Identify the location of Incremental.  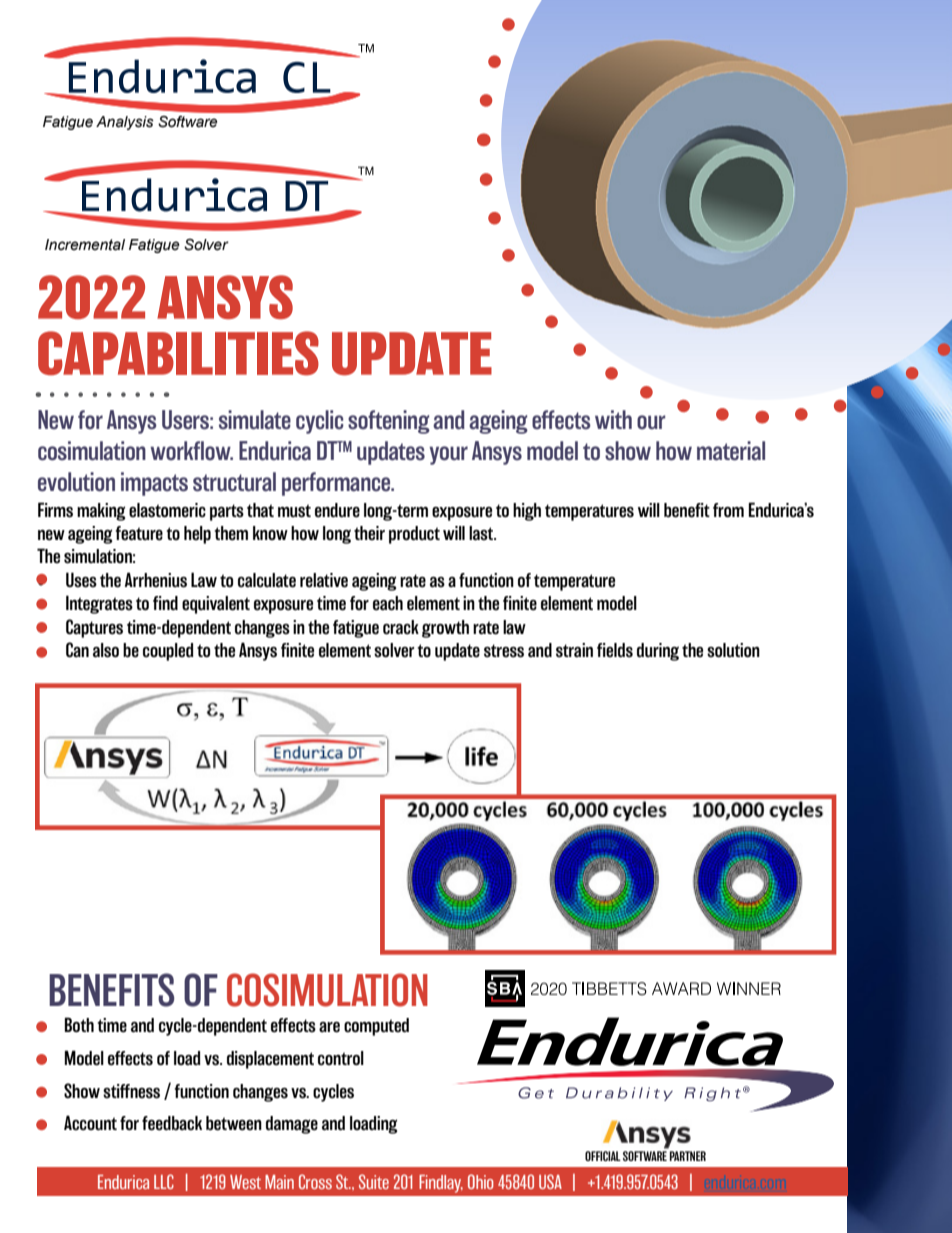
(85, 245).
